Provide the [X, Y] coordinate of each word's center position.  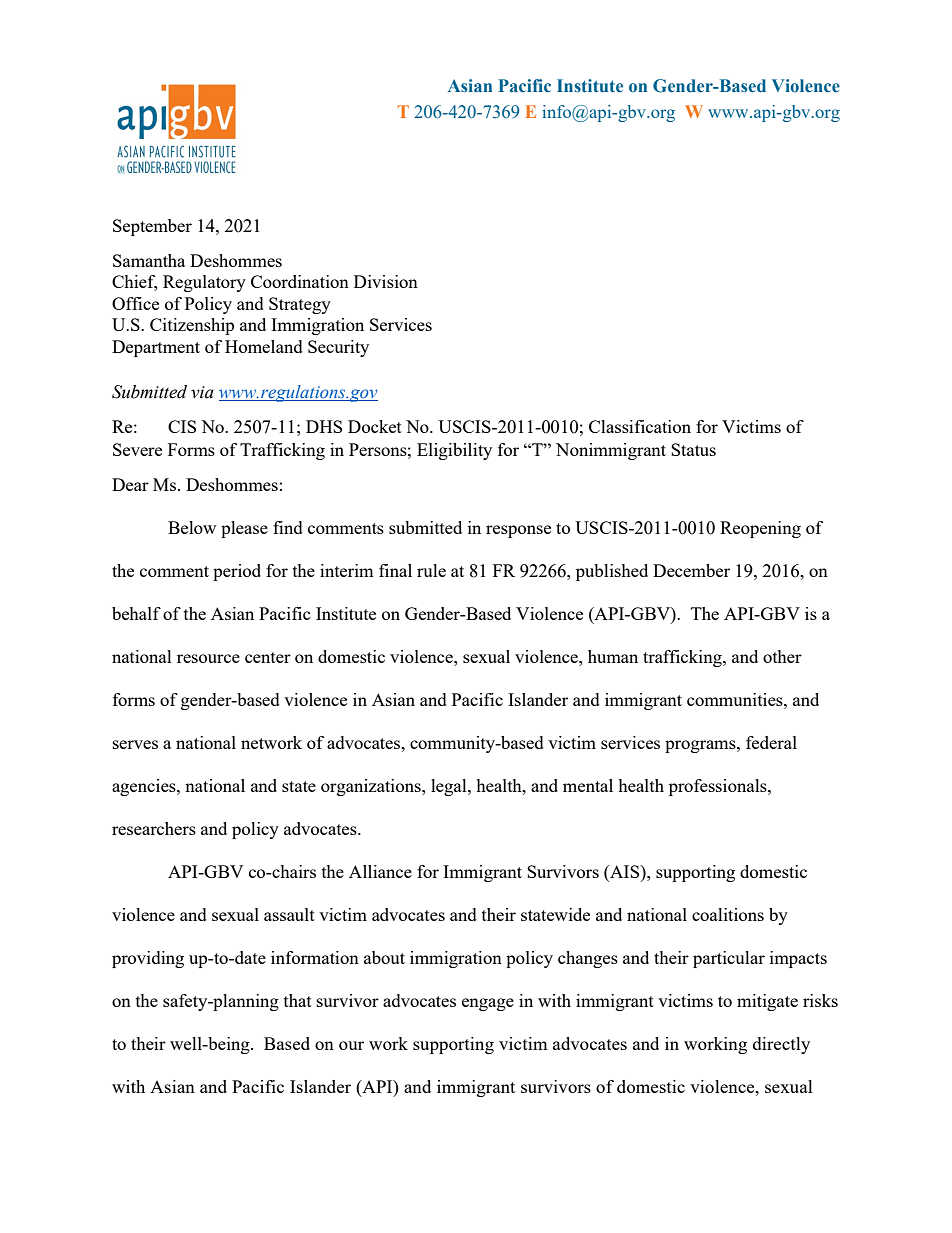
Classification [640, 426]
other [782, 656]
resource [208, 658]
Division [386, 281]
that [298, 1000]
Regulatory [204, 283]
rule [431, 570]
